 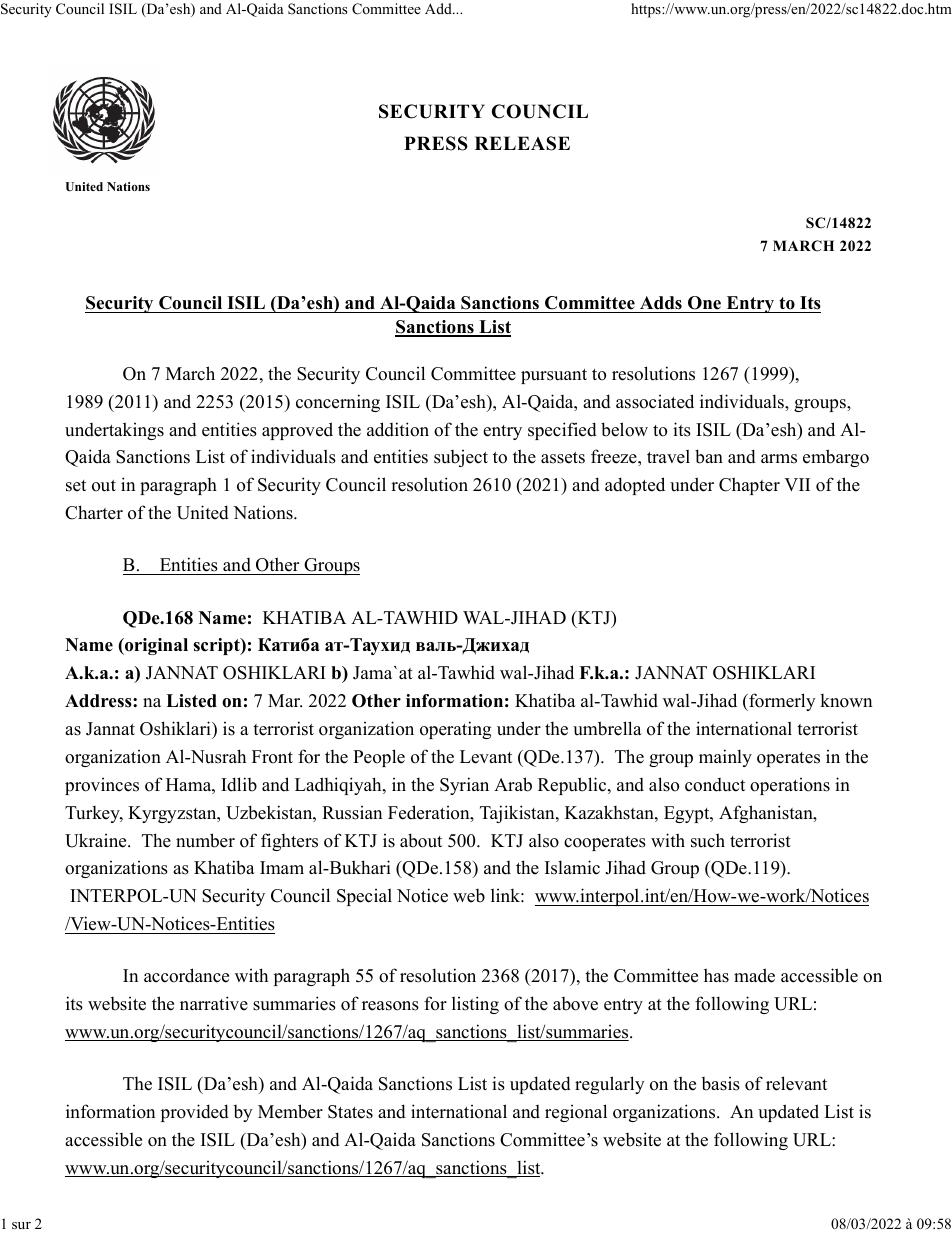 I want to click on Charter, so click(x=94, y=512).
